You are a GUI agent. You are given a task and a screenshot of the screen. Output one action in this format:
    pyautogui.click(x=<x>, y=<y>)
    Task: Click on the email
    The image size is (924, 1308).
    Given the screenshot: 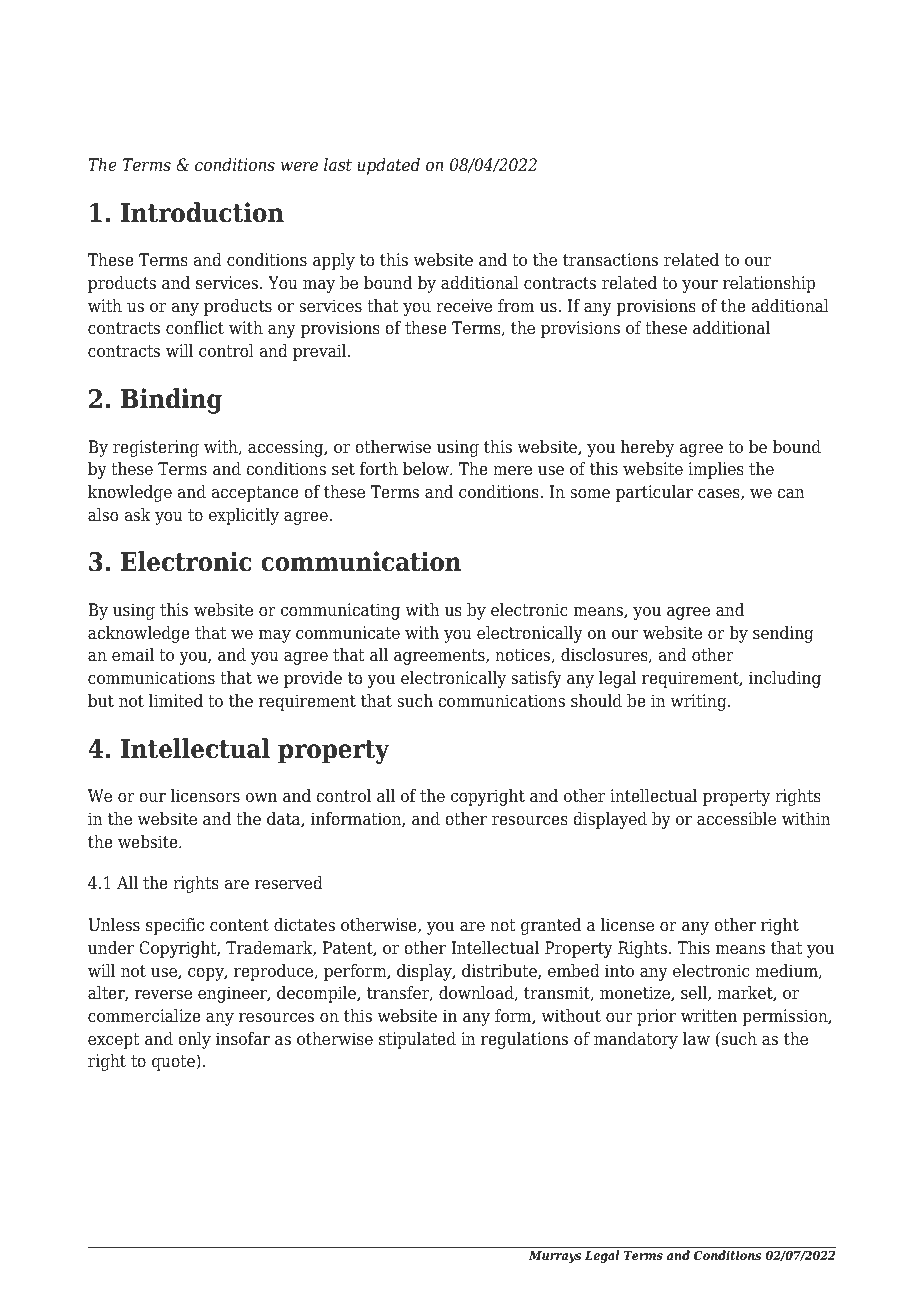 What is the action you would take?
    pyautogui.click(x=133, y=655)
